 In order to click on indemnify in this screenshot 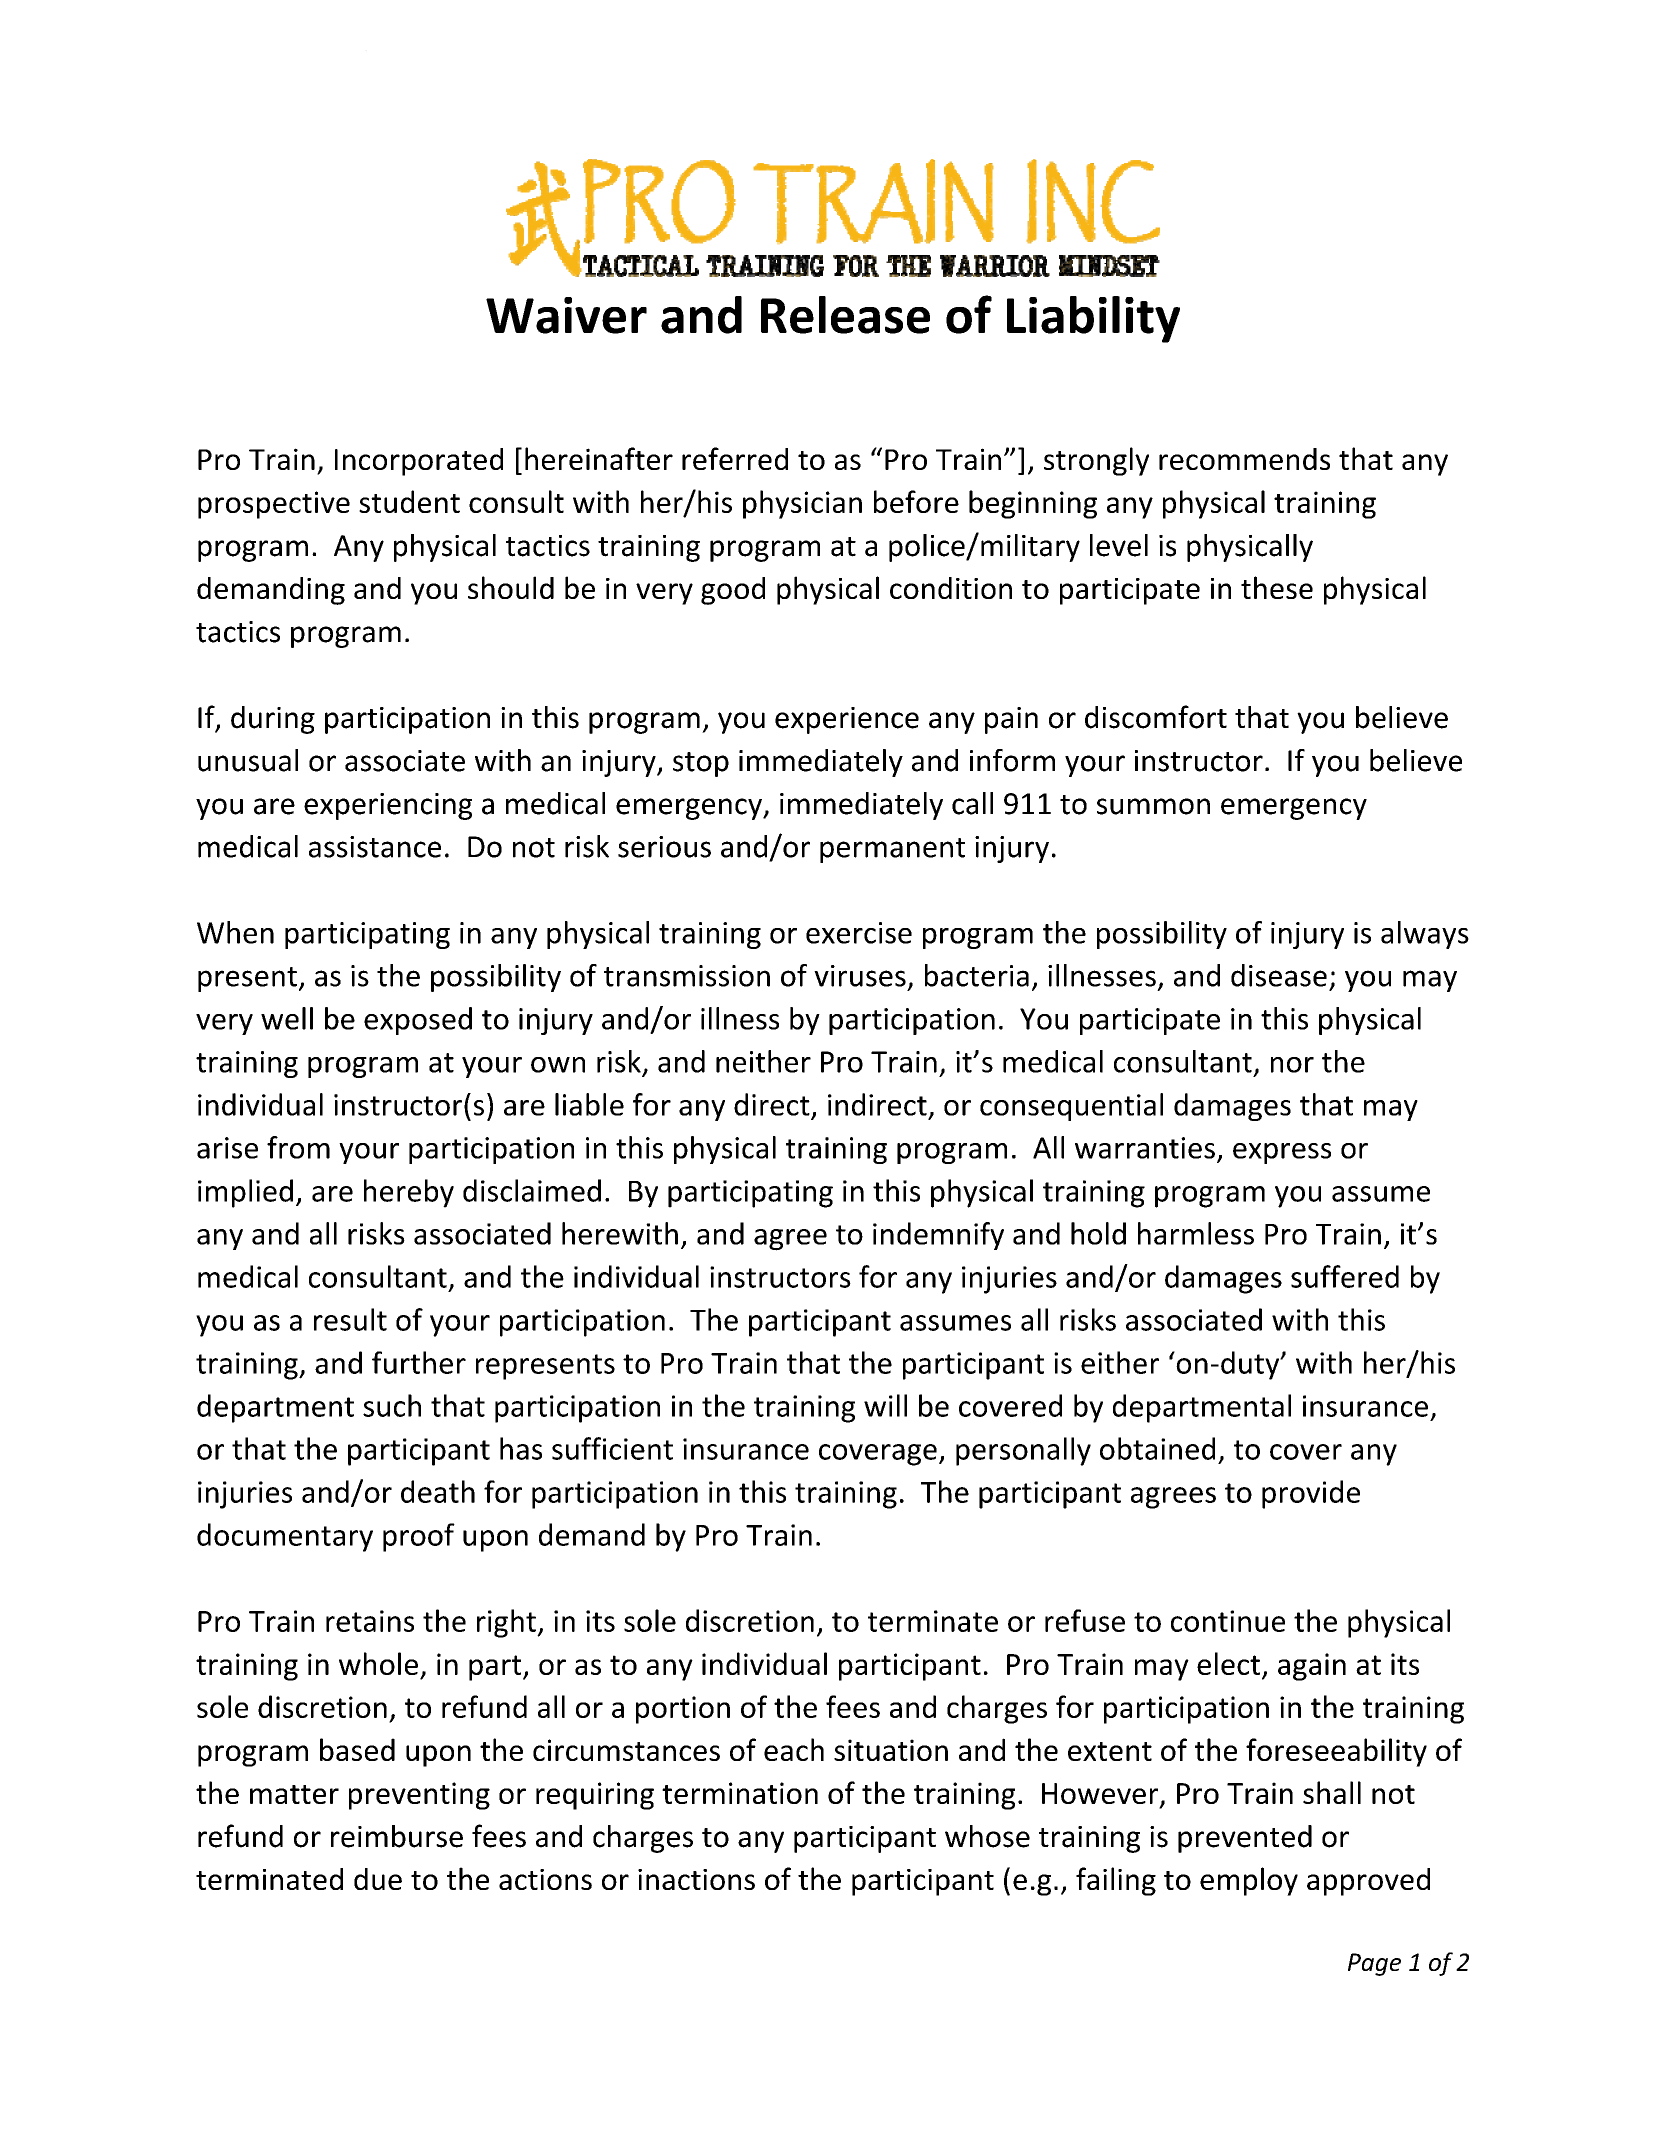, I will do `click(938, 1236)`.
